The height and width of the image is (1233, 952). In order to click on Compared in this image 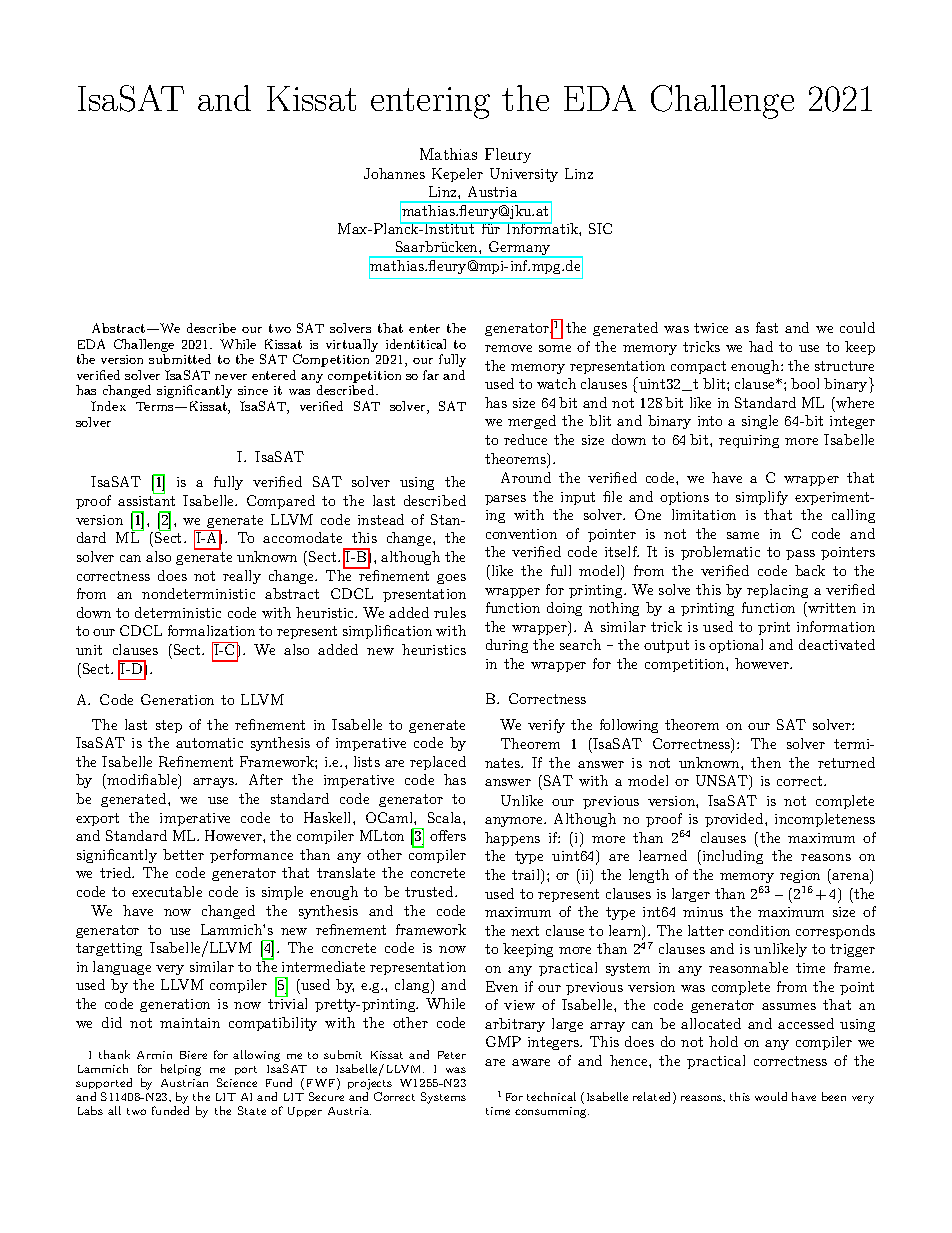, I will do `click(281, 502)`.
